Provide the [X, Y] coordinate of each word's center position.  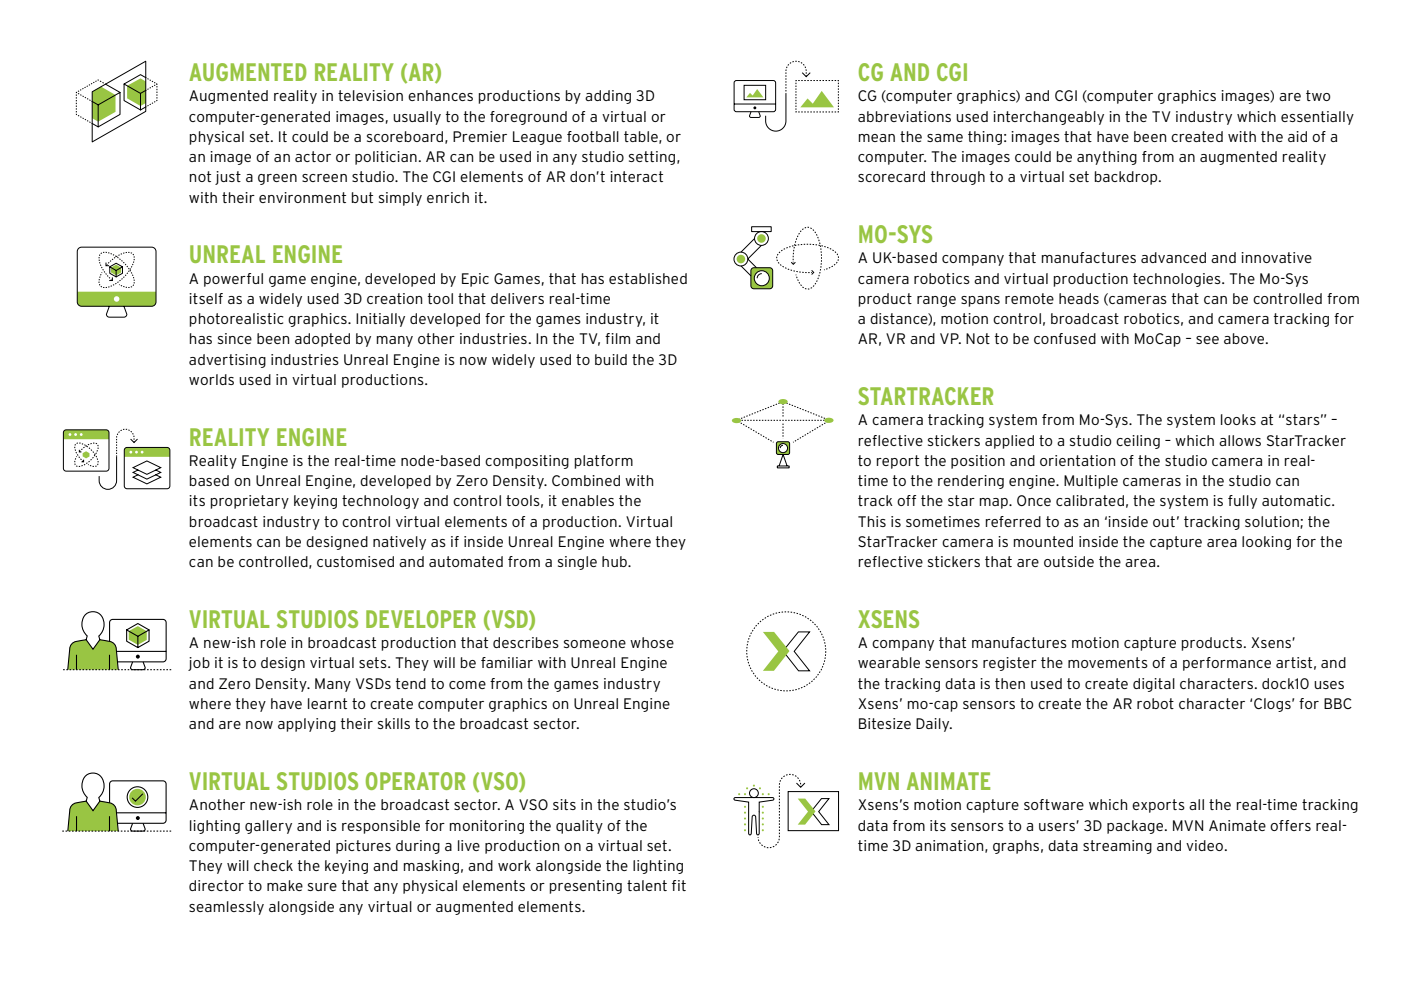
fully [1242, 502]
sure [322, 887]
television [370, 95]
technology [380, 502]
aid [1297, 136]
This [872, 521]
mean [877, 138]
